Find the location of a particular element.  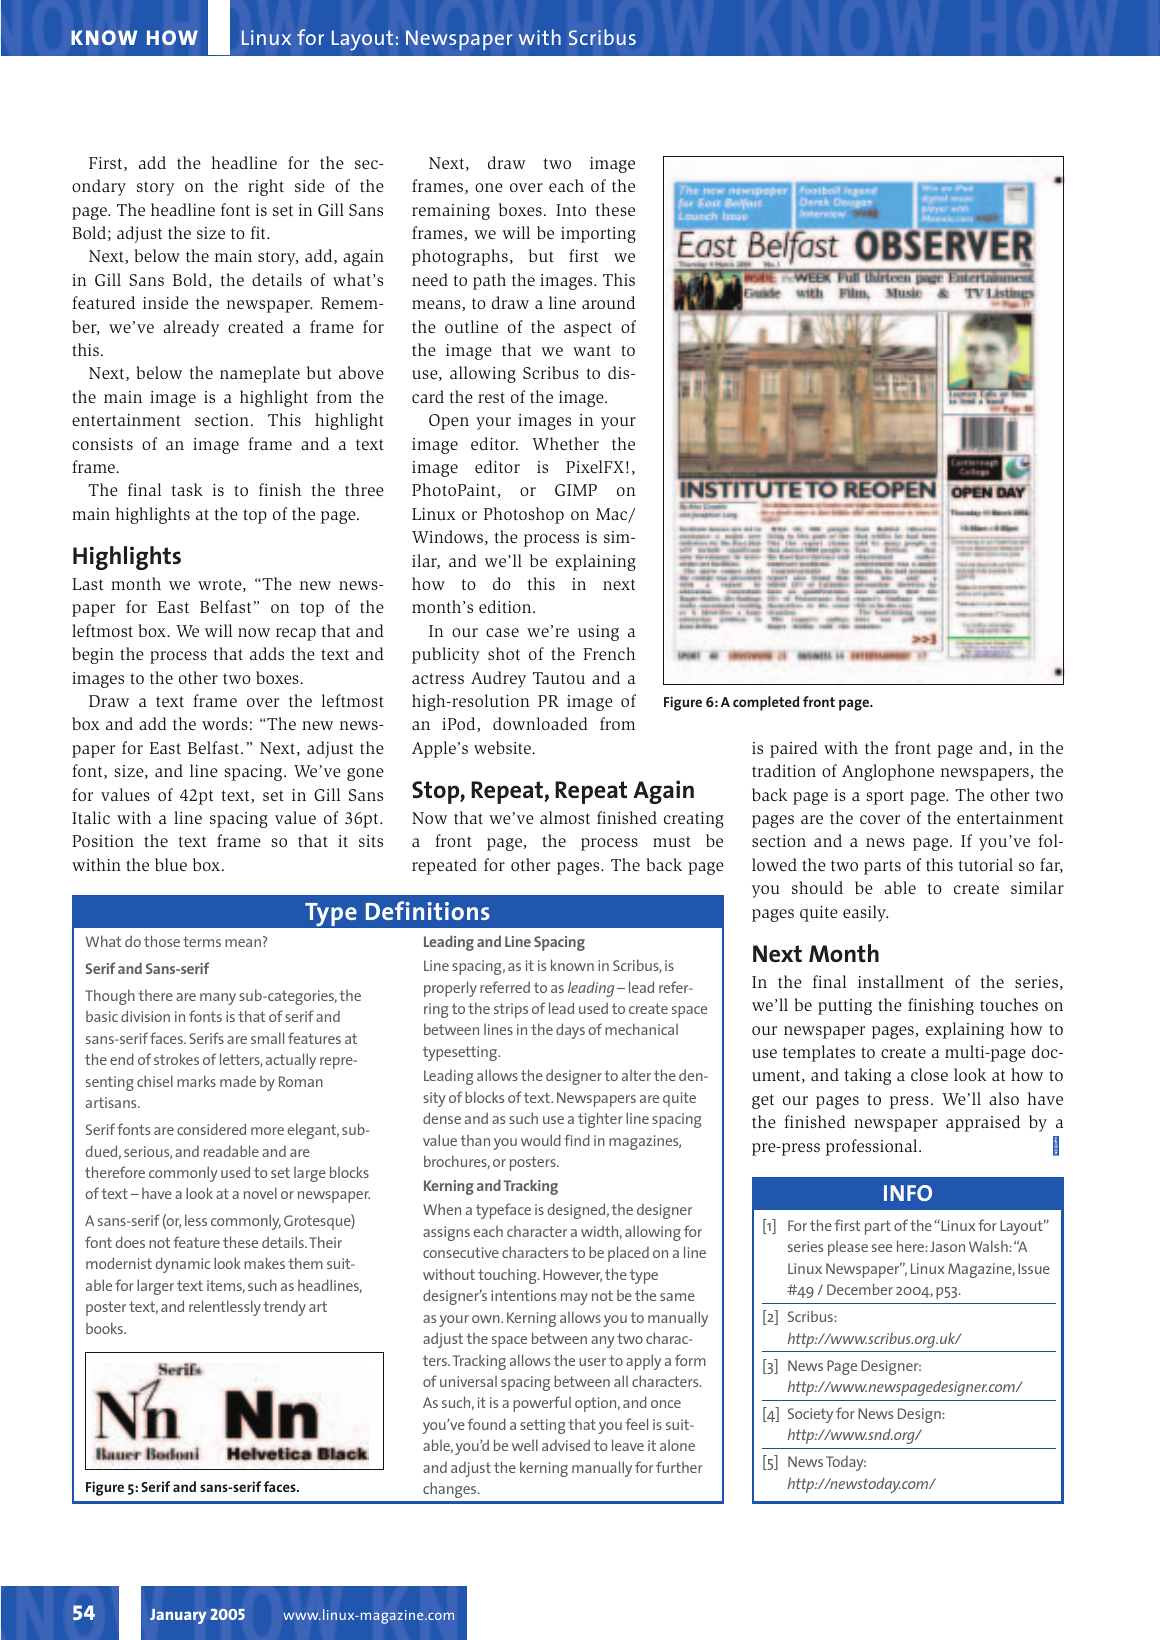

task is located at coordinates (187, 489).
